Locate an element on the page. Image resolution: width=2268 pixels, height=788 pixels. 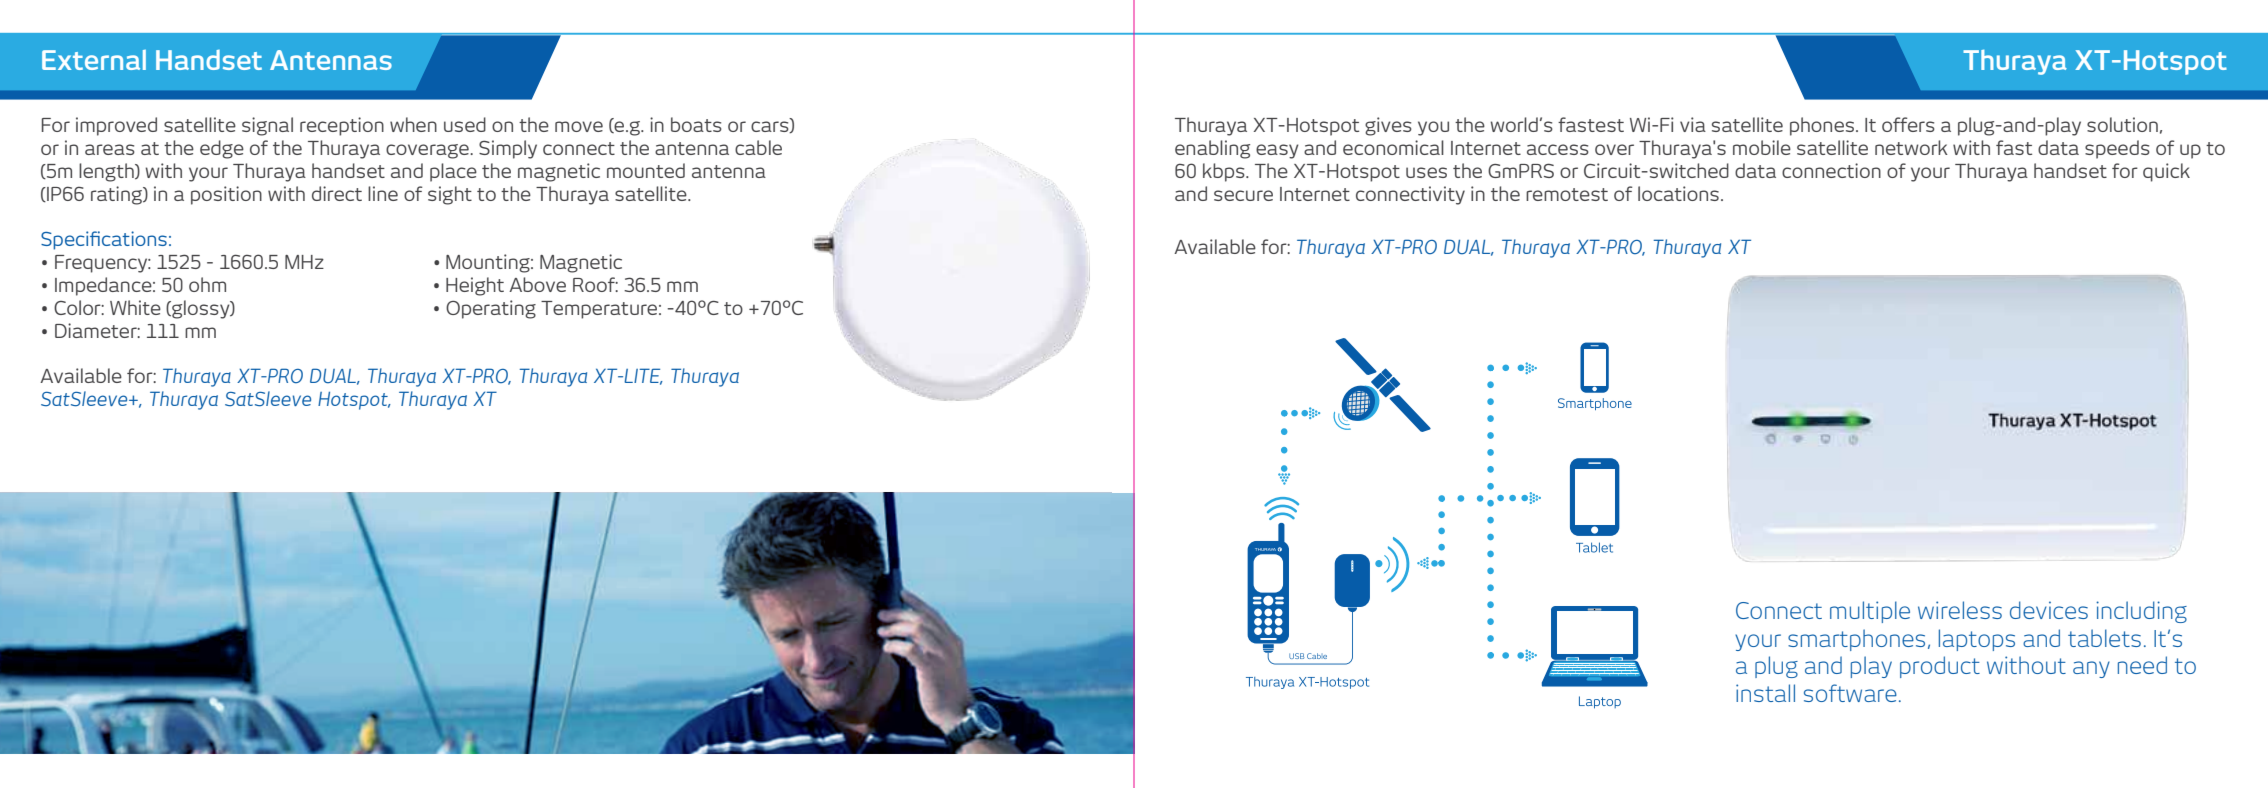
White is located at coordinates (135, 307).
